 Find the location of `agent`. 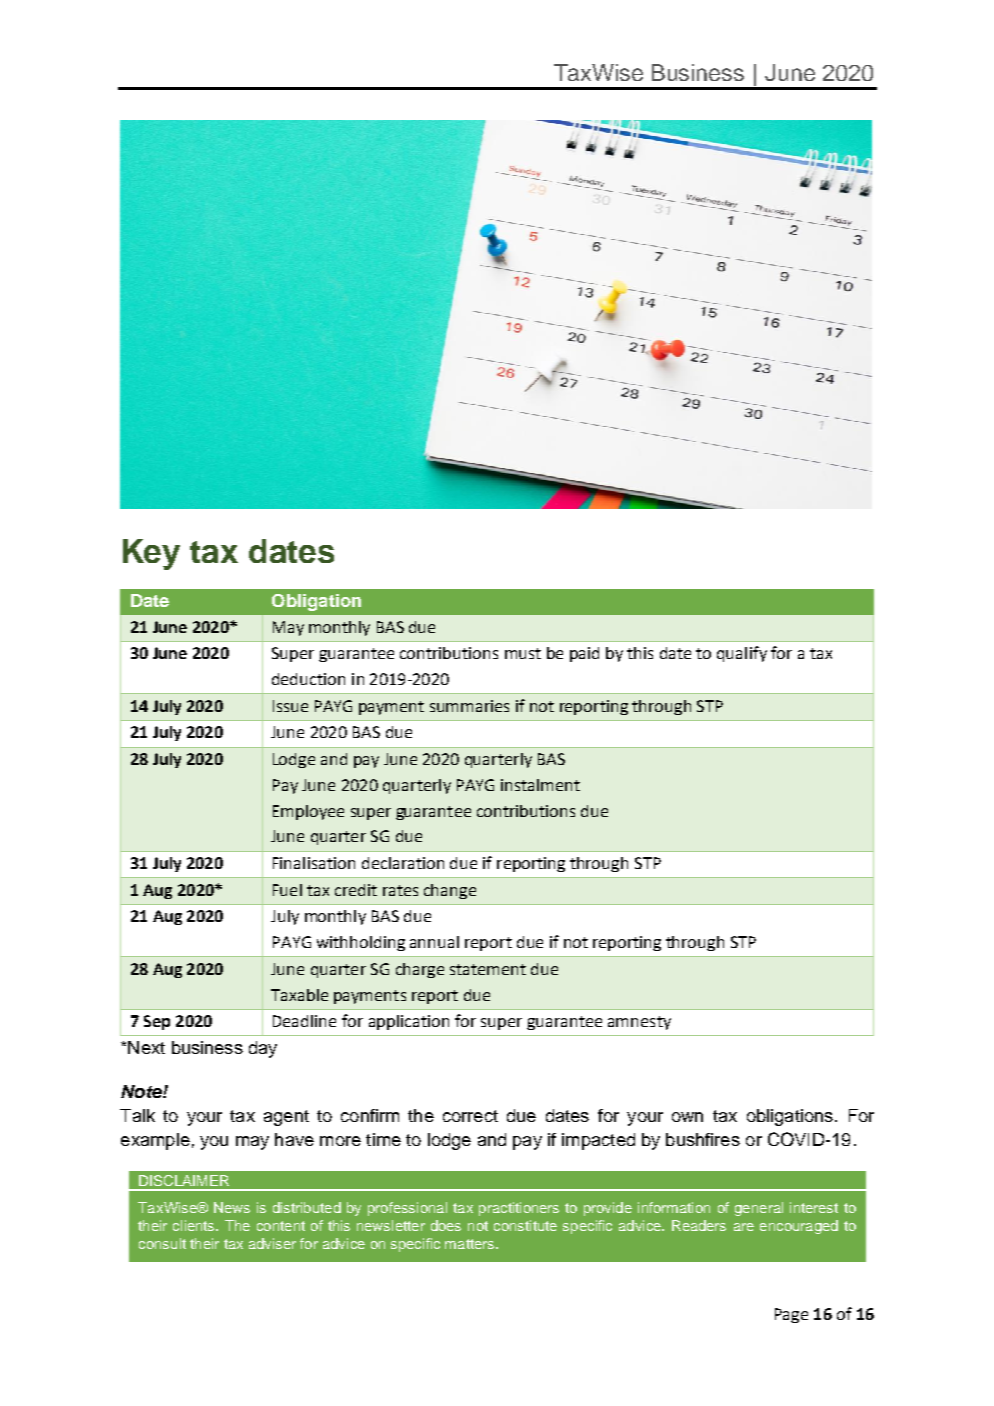

agent is located at coordinates (286, 1118).
